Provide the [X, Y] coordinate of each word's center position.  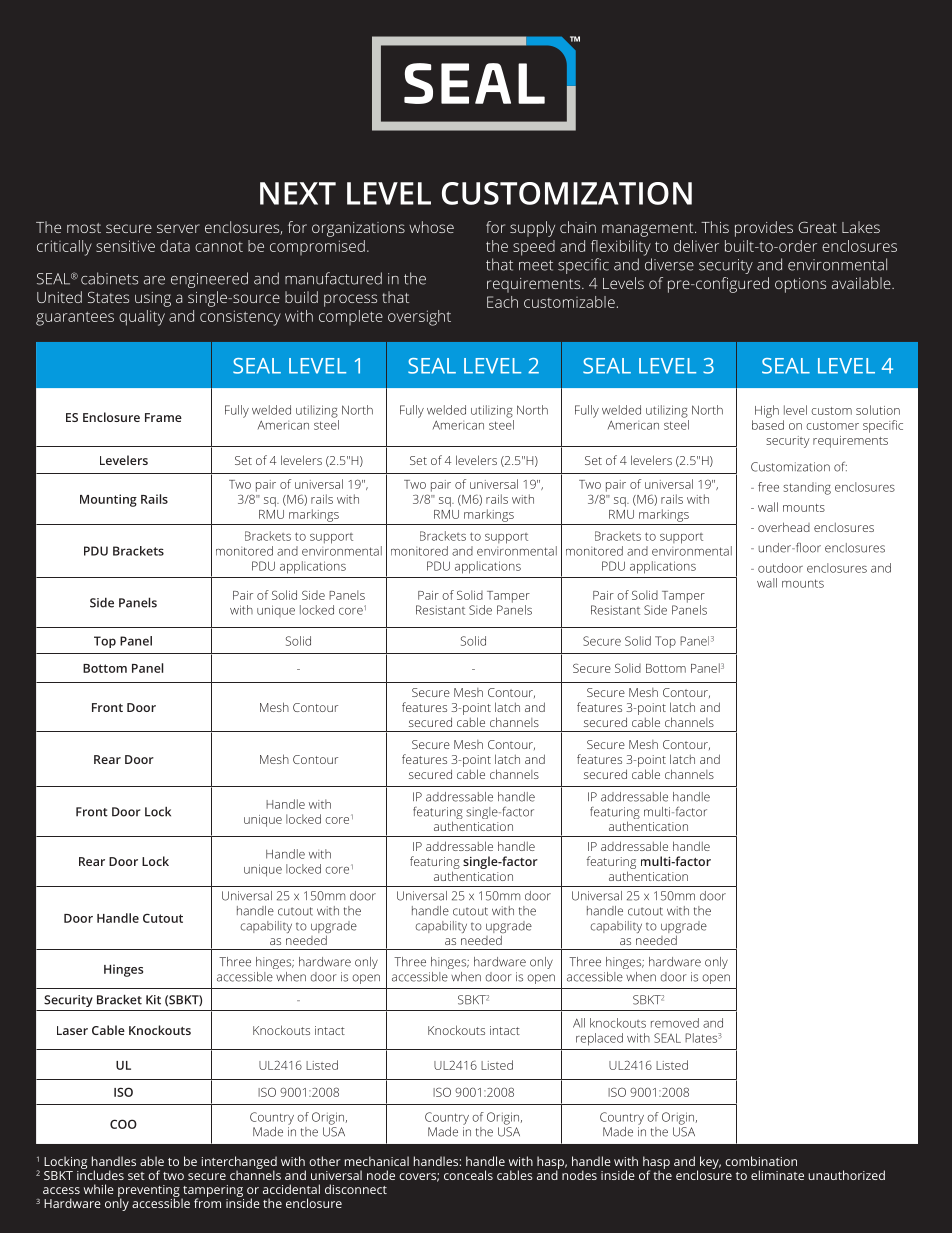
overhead [784, 527]
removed [675, 1023]
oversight [419, 318]
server [178, 228]
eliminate [777, 1175]
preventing [149, 1192]
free [768, 487]
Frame [163, 417]
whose [431, 227]
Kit [153, 1000]
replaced [599, 1039]
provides [764, 229]
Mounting [108, 500]
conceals [468, 1175]
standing [807, 488]
